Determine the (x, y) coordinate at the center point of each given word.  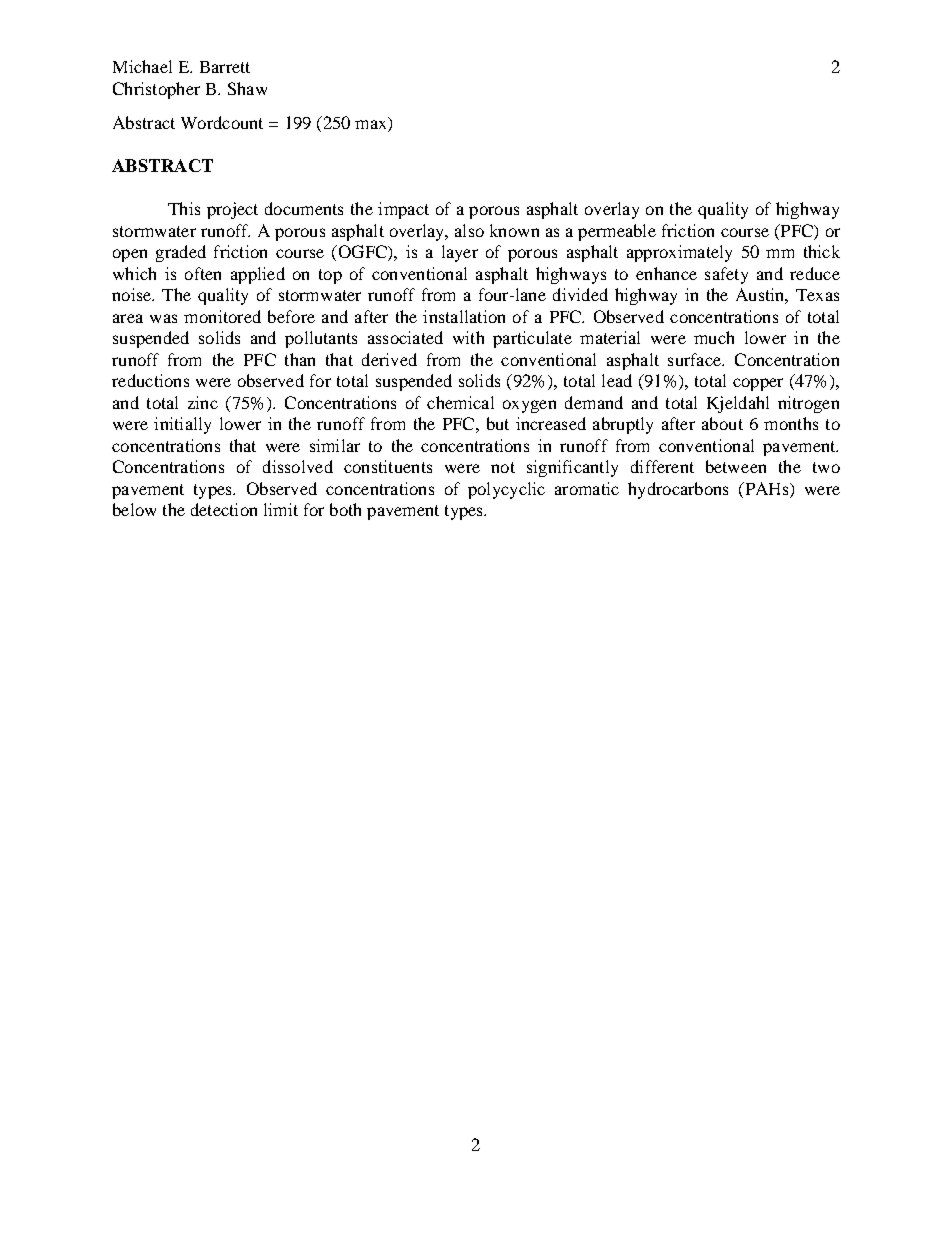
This (184, 208)
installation (464, 316)
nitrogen (808, 404)
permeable (617, 232)
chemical (460, 402)
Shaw (247, 88)
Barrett (225, 67)
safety (726, 275)
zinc (203, 402)
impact (403, 210)
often (203, 273)
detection (224, 509)
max (372, 126)
